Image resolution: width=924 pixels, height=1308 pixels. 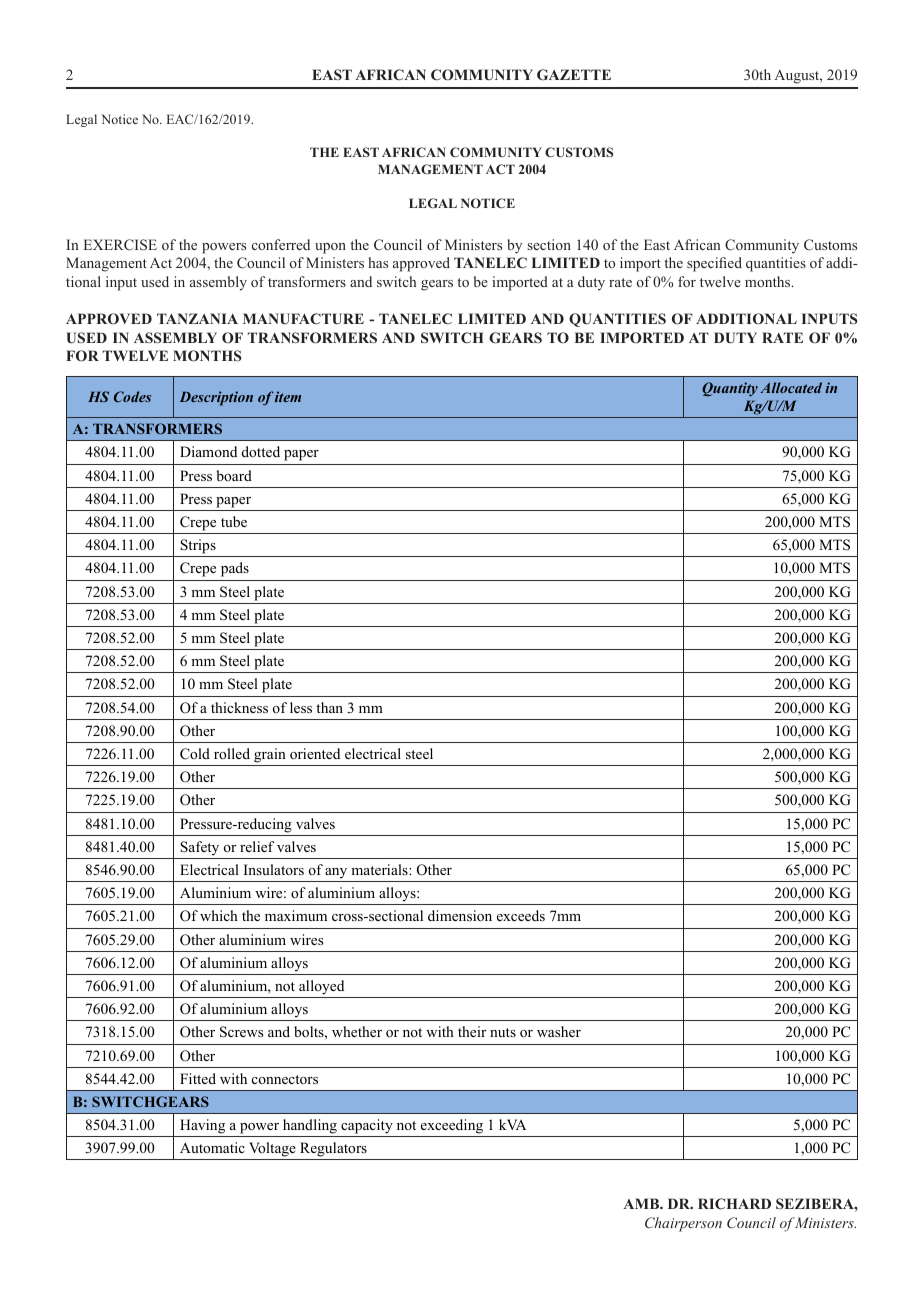 What do you see at coordinates (734, 1203) in the screenshot?
I see `RICHARD` at bounding box center [734, 1203].
